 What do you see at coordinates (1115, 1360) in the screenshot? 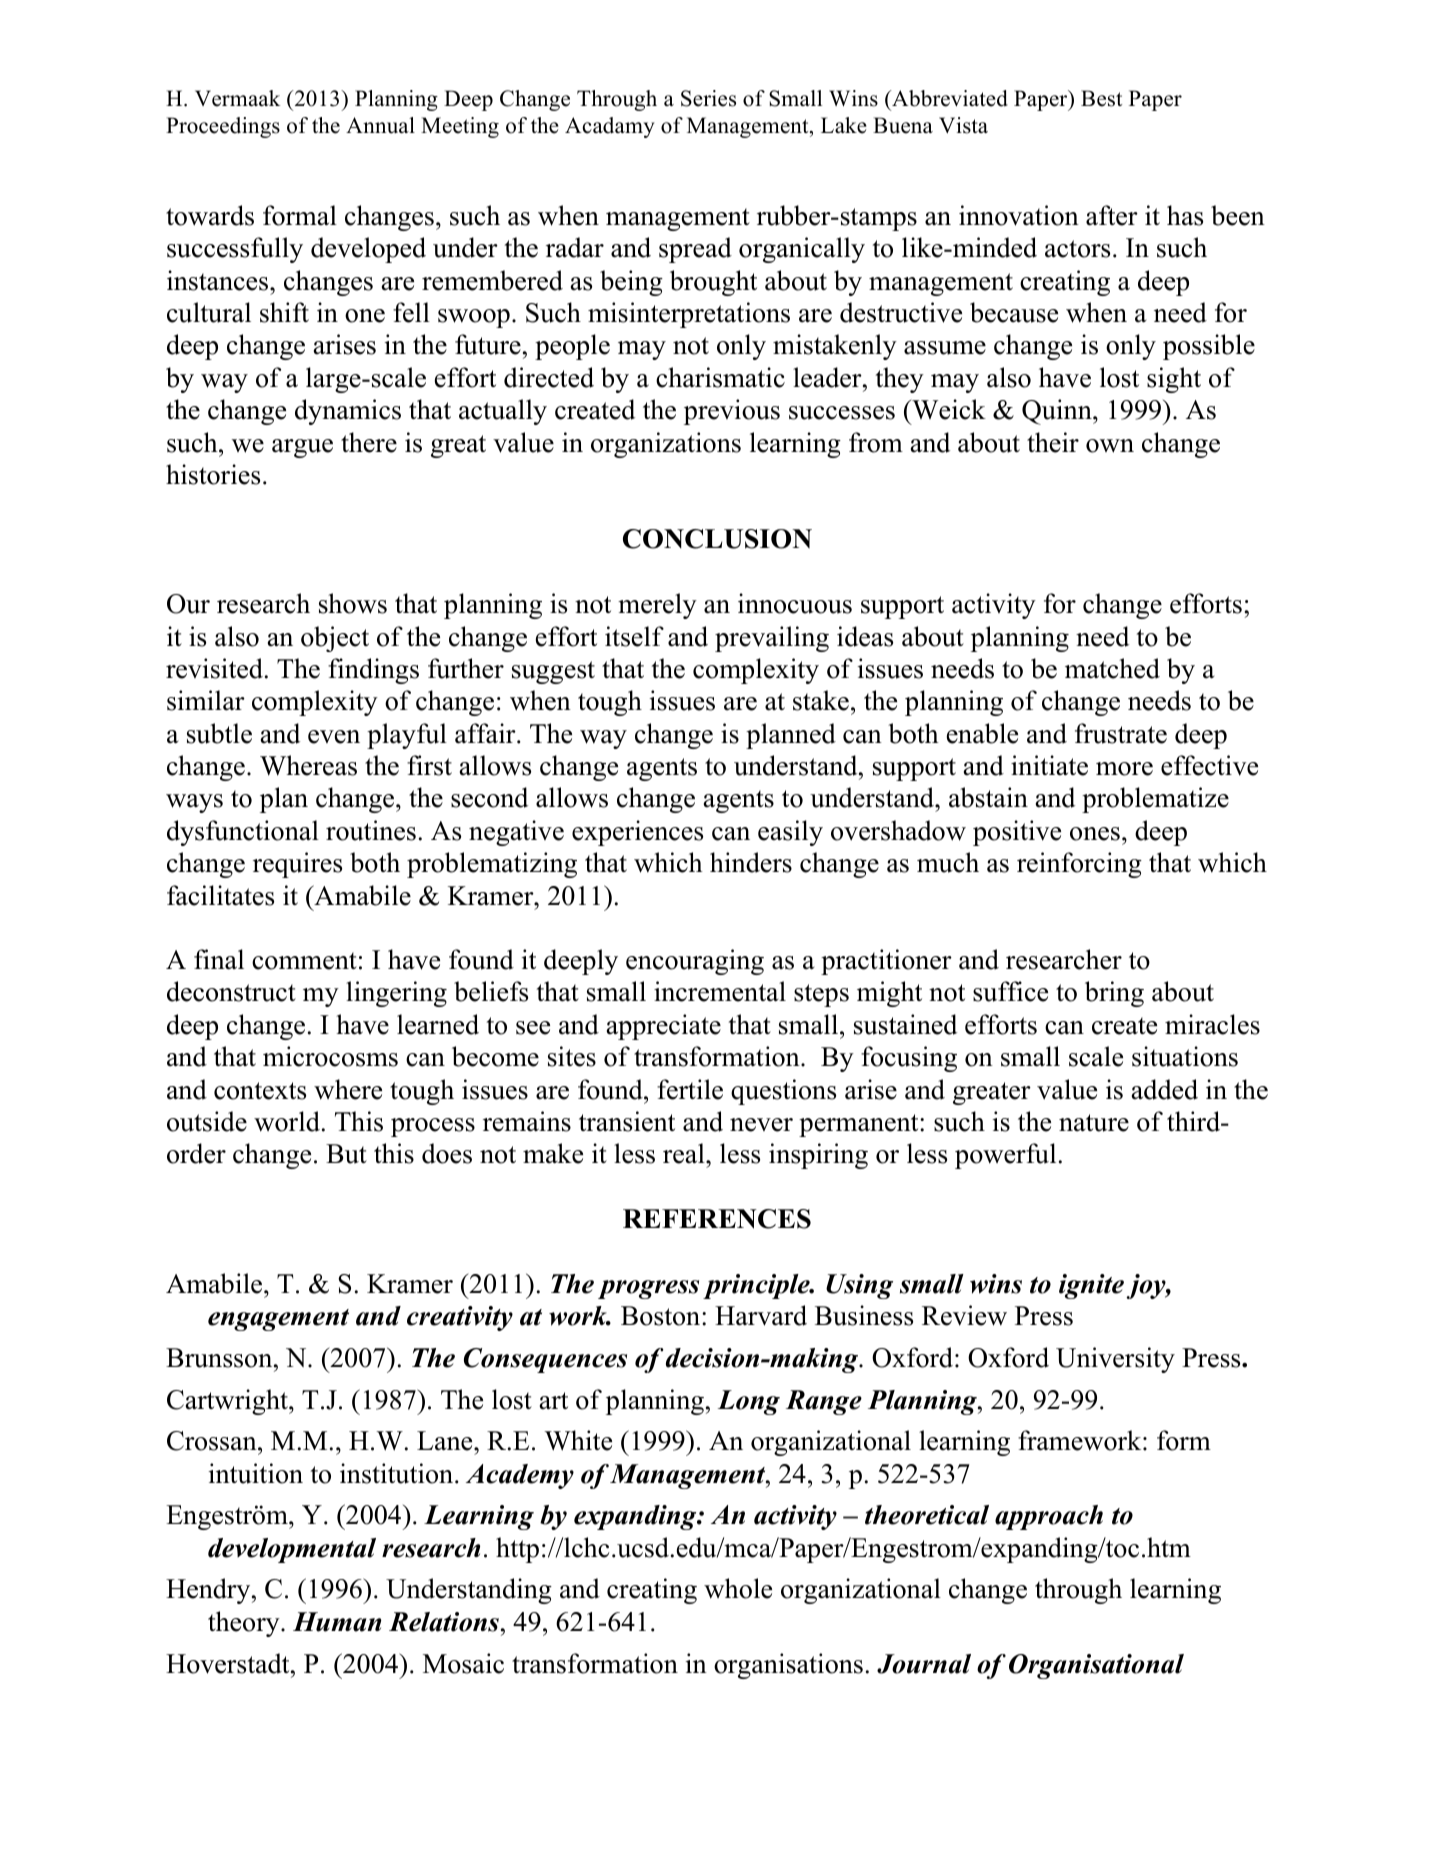
I see `University` at bounding box center [1115, 1360].
